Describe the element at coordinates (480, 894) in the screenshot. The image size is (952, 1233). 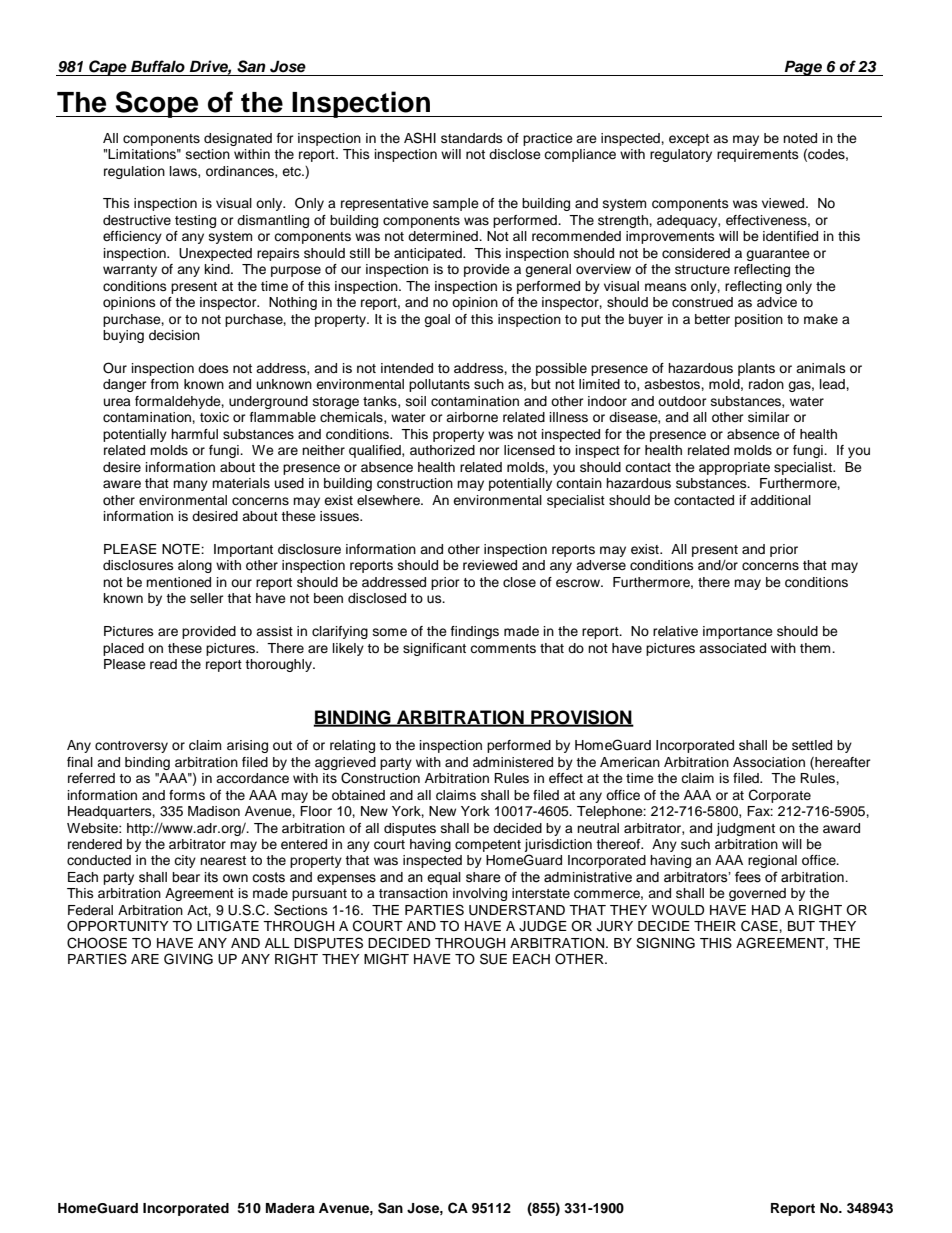
I see `involving` at that location.
